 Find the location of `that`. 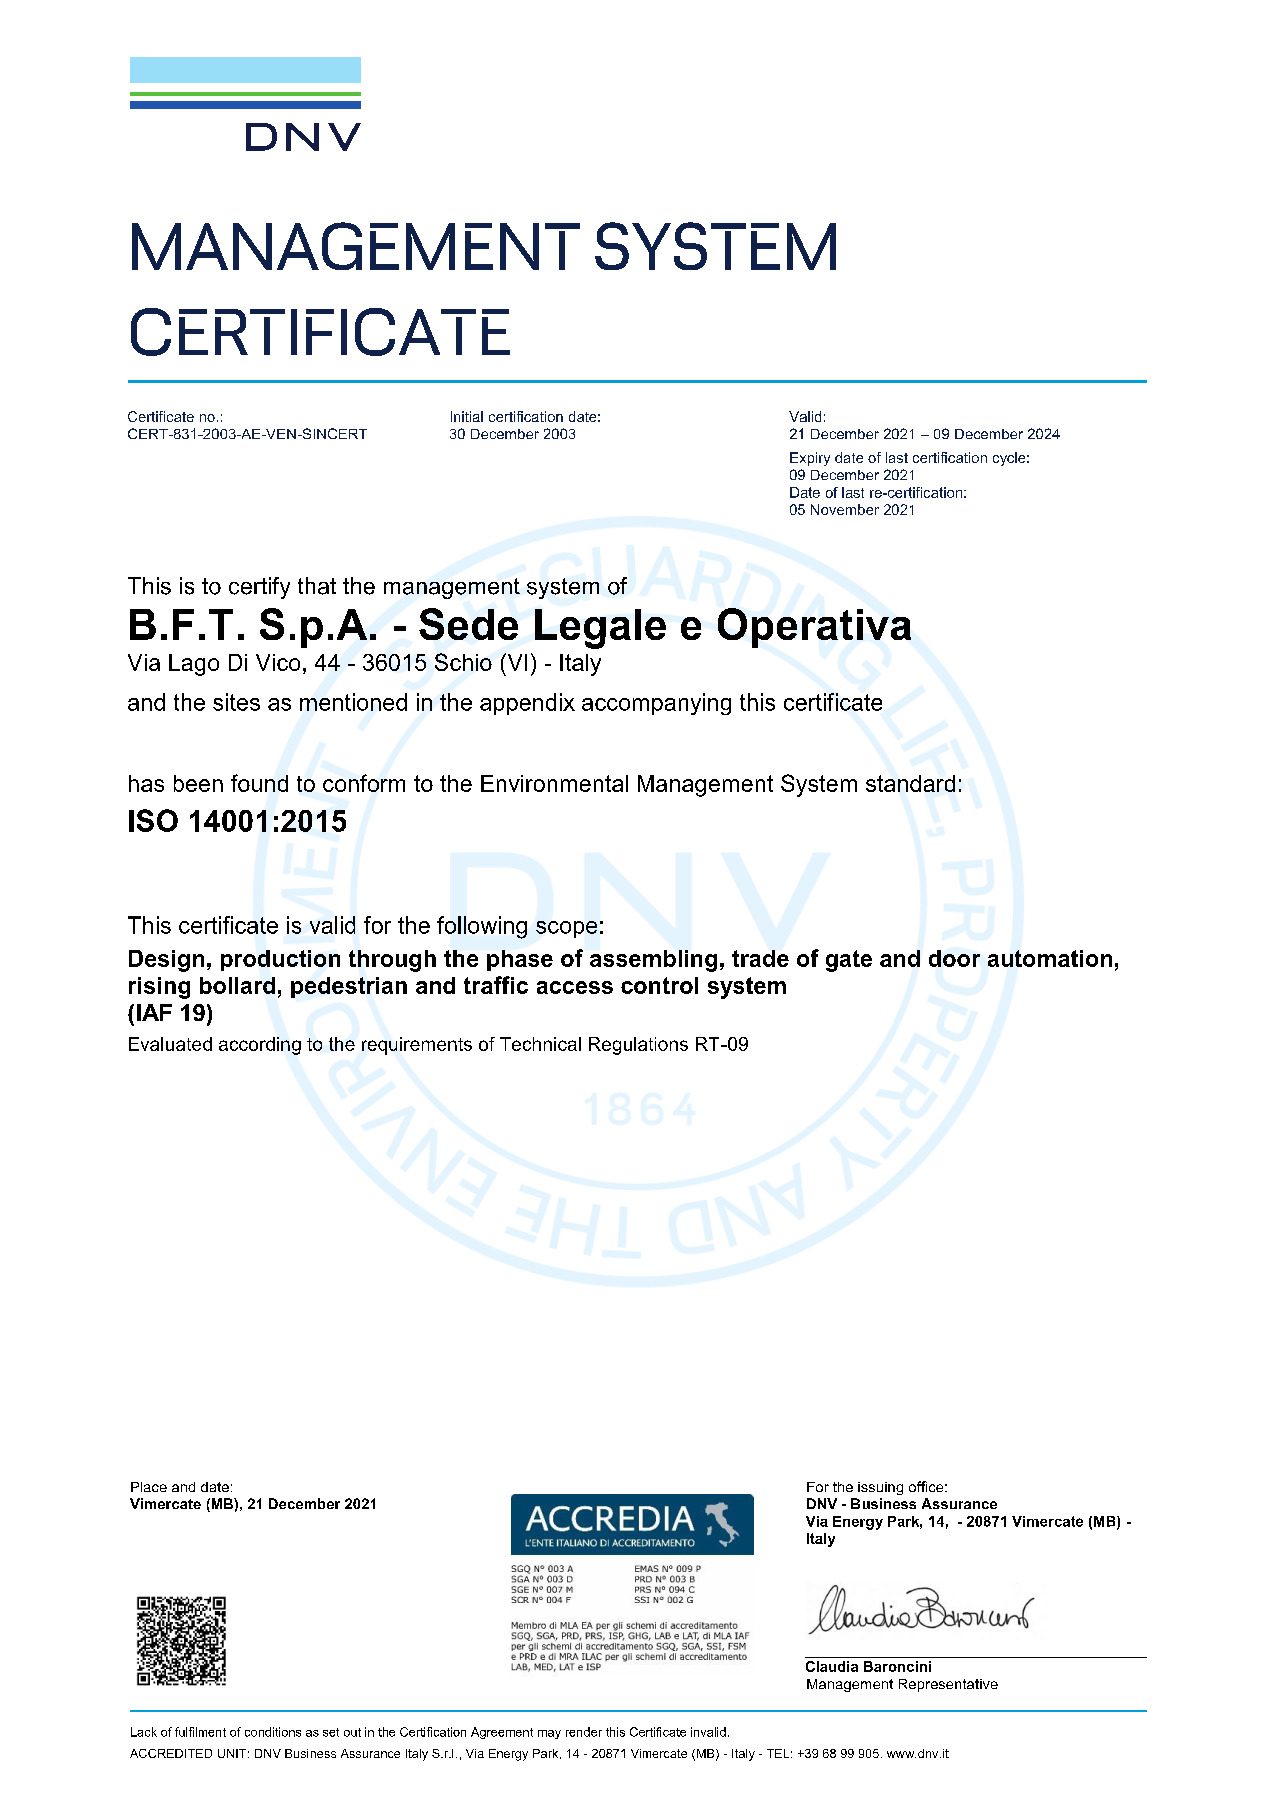

that is located at coordinates (317, 586).
